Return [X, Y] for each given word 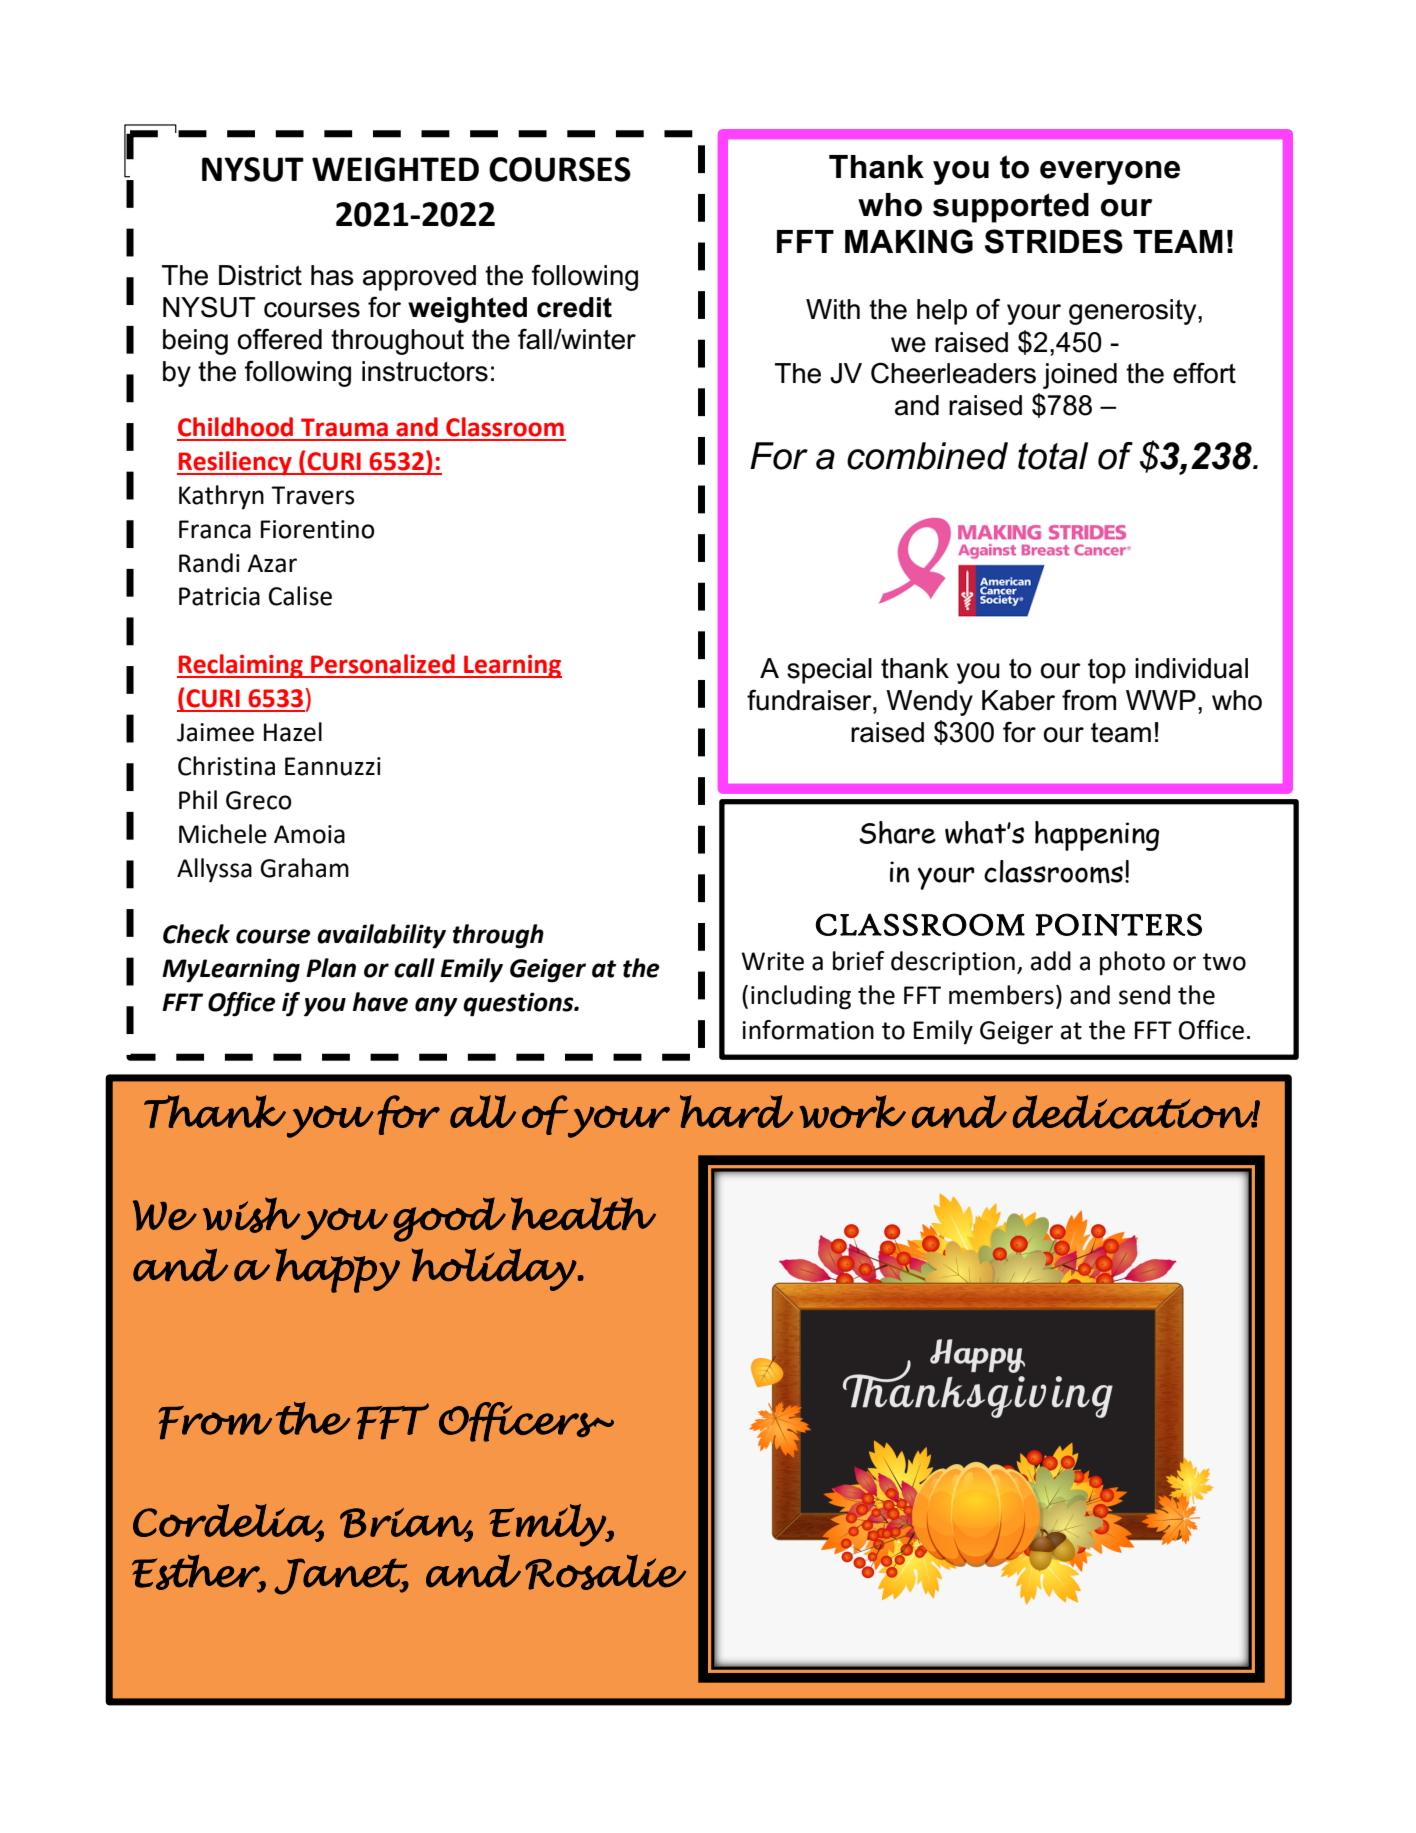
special [829, 671]
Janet [341, 1576]
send [1144, 995]
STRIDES [1054, 241]
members [1001, 995]
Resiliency [235, 463]
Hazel [293, 732]
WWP [1161, 700]
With [833, 309]
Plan [331, 968]
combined [927, 456]
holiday [494, 1269]
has [332, 275]
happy [337, 1270]
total [1053, 456]
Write [772, 961]
